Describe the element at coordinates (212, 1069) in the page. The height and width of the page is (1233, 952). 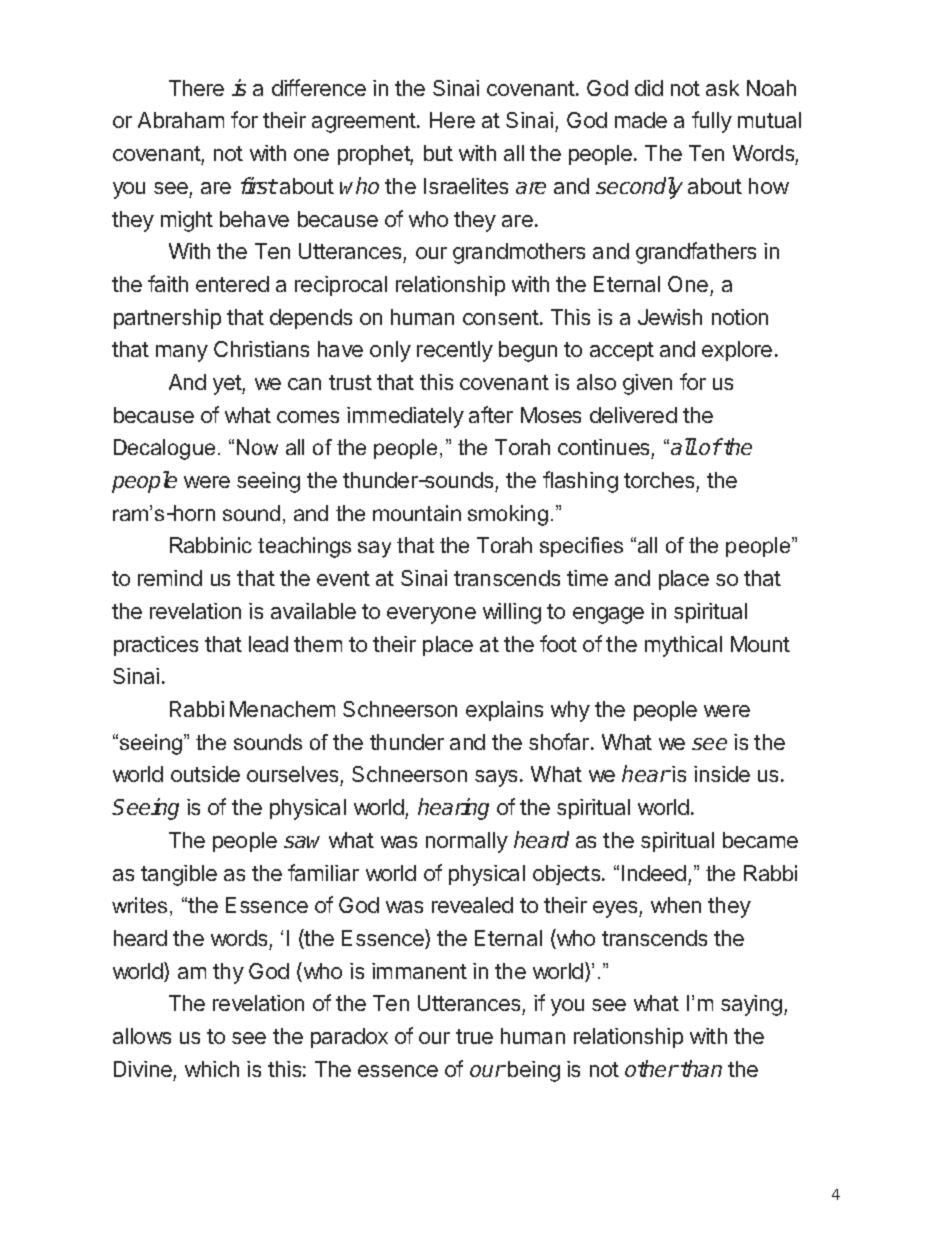
I see `which` at that location.
